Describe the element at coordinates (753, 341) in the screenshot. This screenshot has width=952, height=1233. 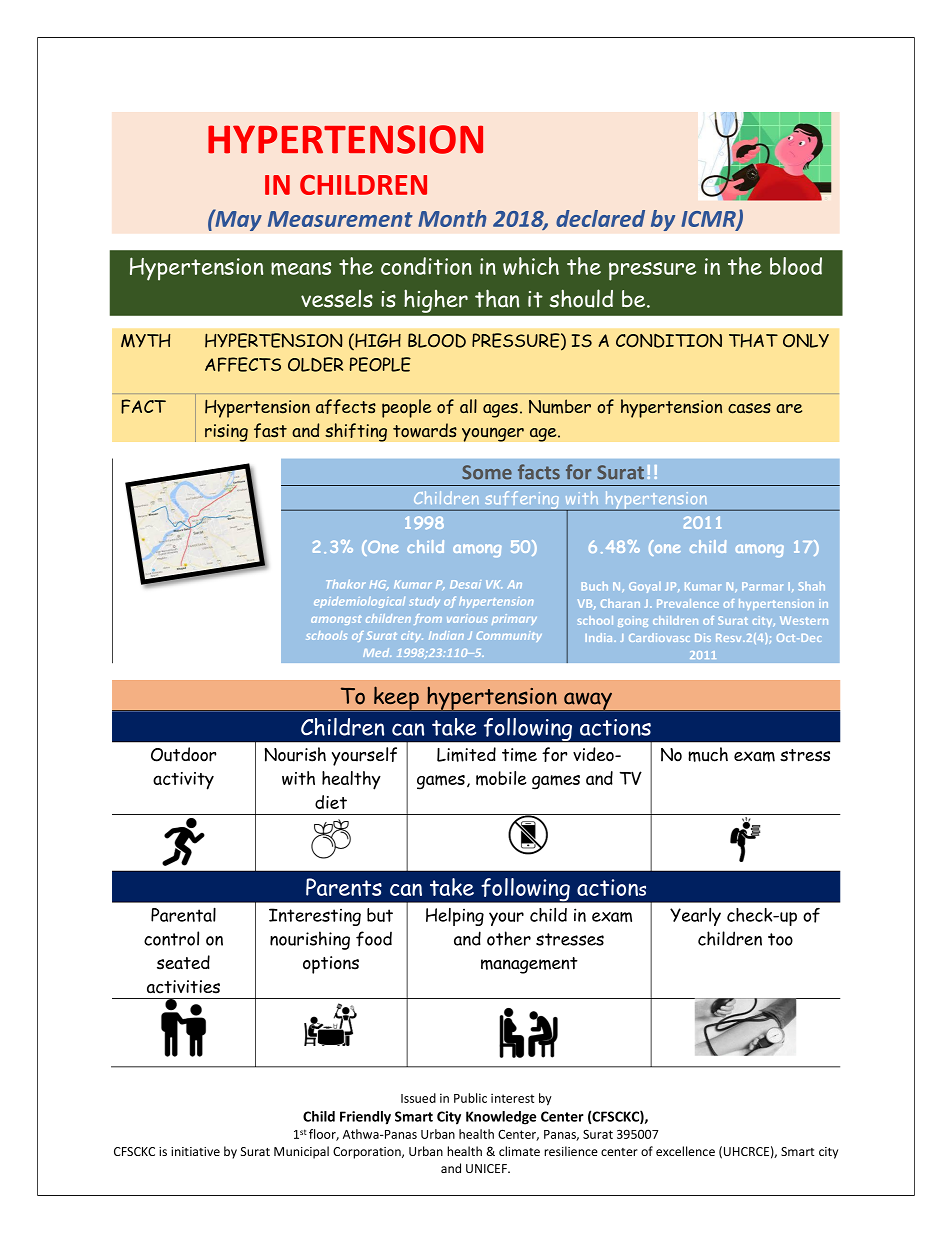
I see `THAT` at that location.
